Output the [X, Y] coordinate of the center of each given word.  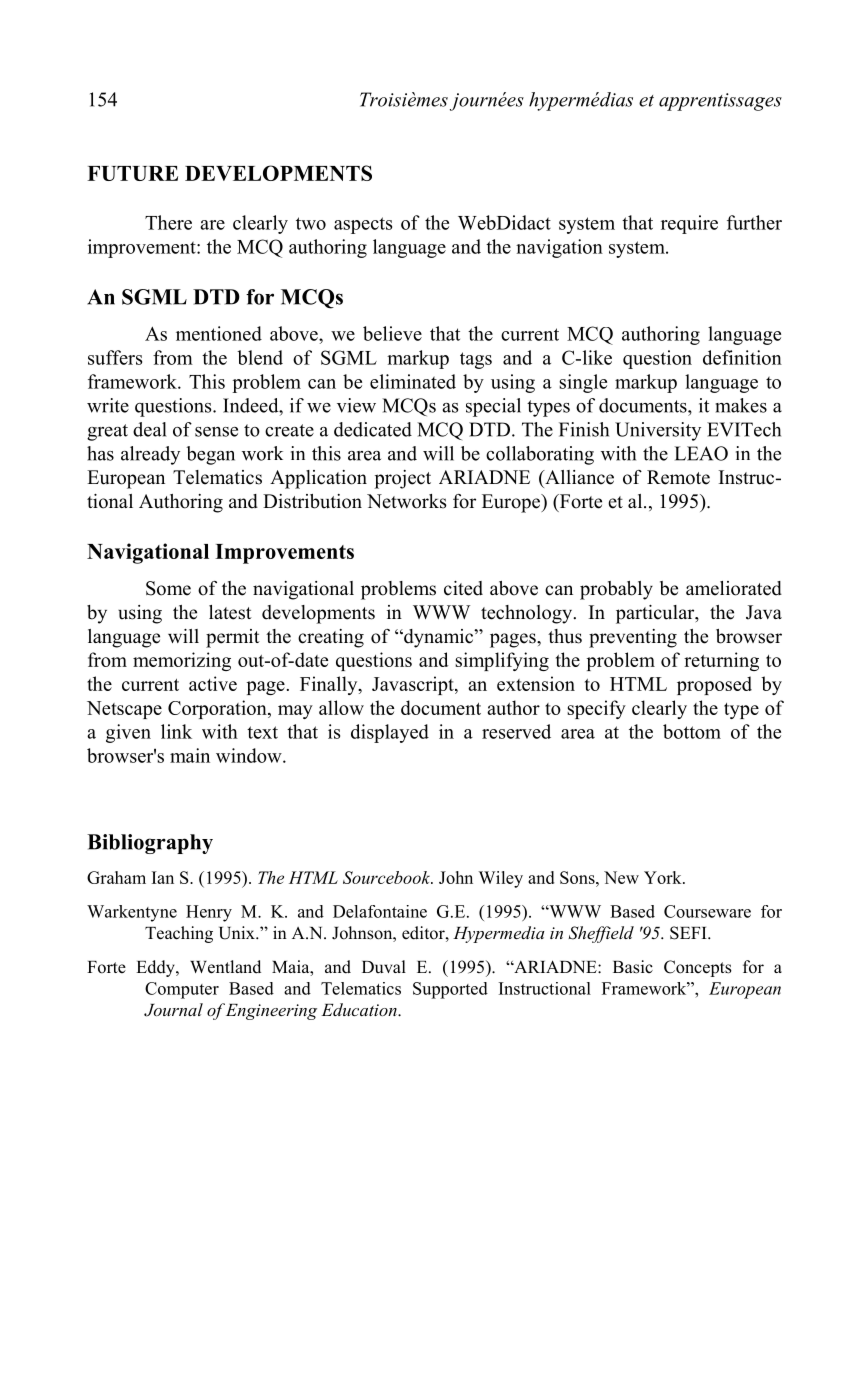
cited [463, 588]
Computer [182, 990]
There [168, 222]
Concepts [698, 968]
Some [168, 588]
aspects [363, 225]
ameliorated [734, 588]
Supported [450, 990]
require [689, 224]
